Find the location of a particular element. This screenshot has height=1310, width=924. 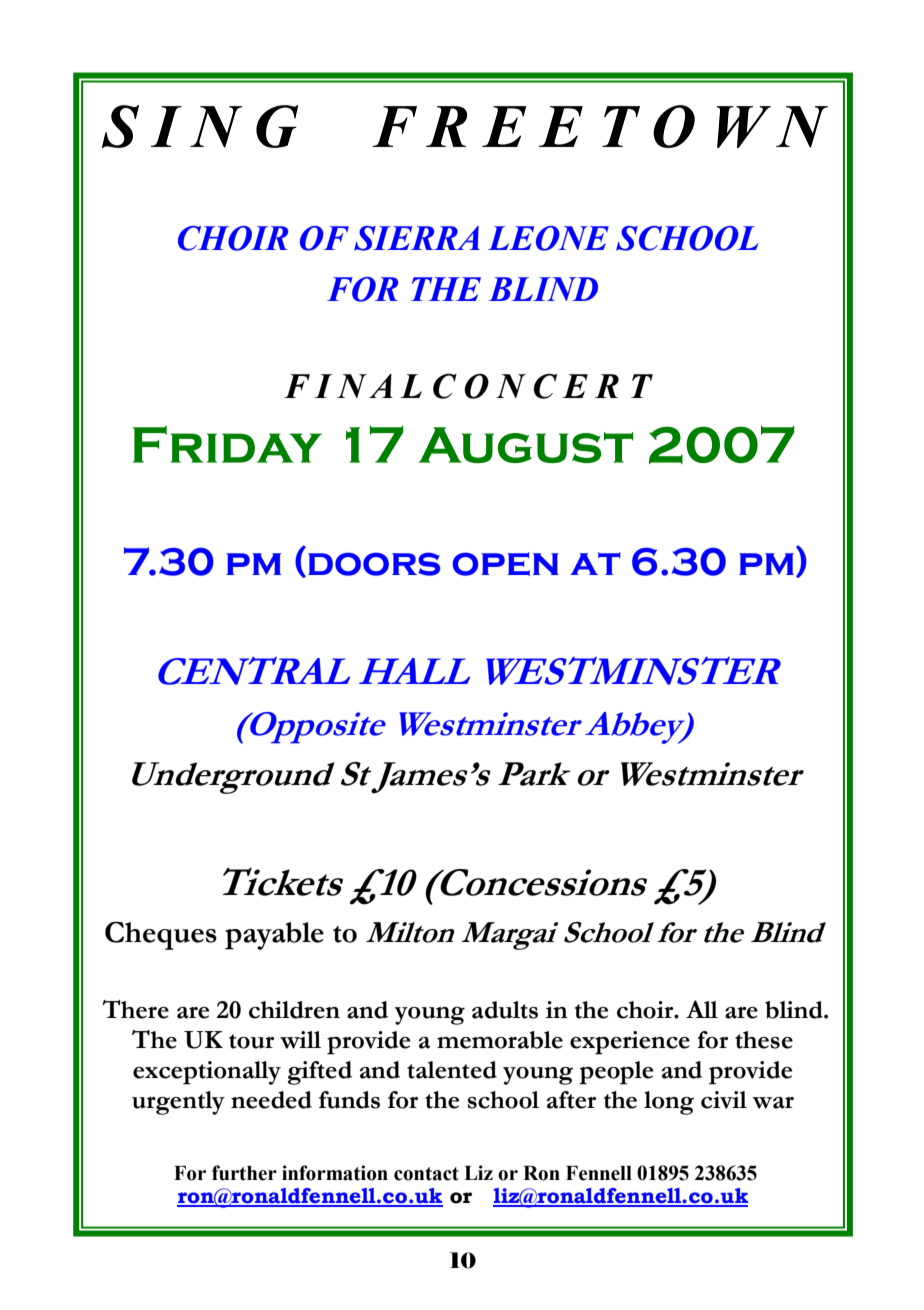

LEONE is located at coordinates (548, 238).
